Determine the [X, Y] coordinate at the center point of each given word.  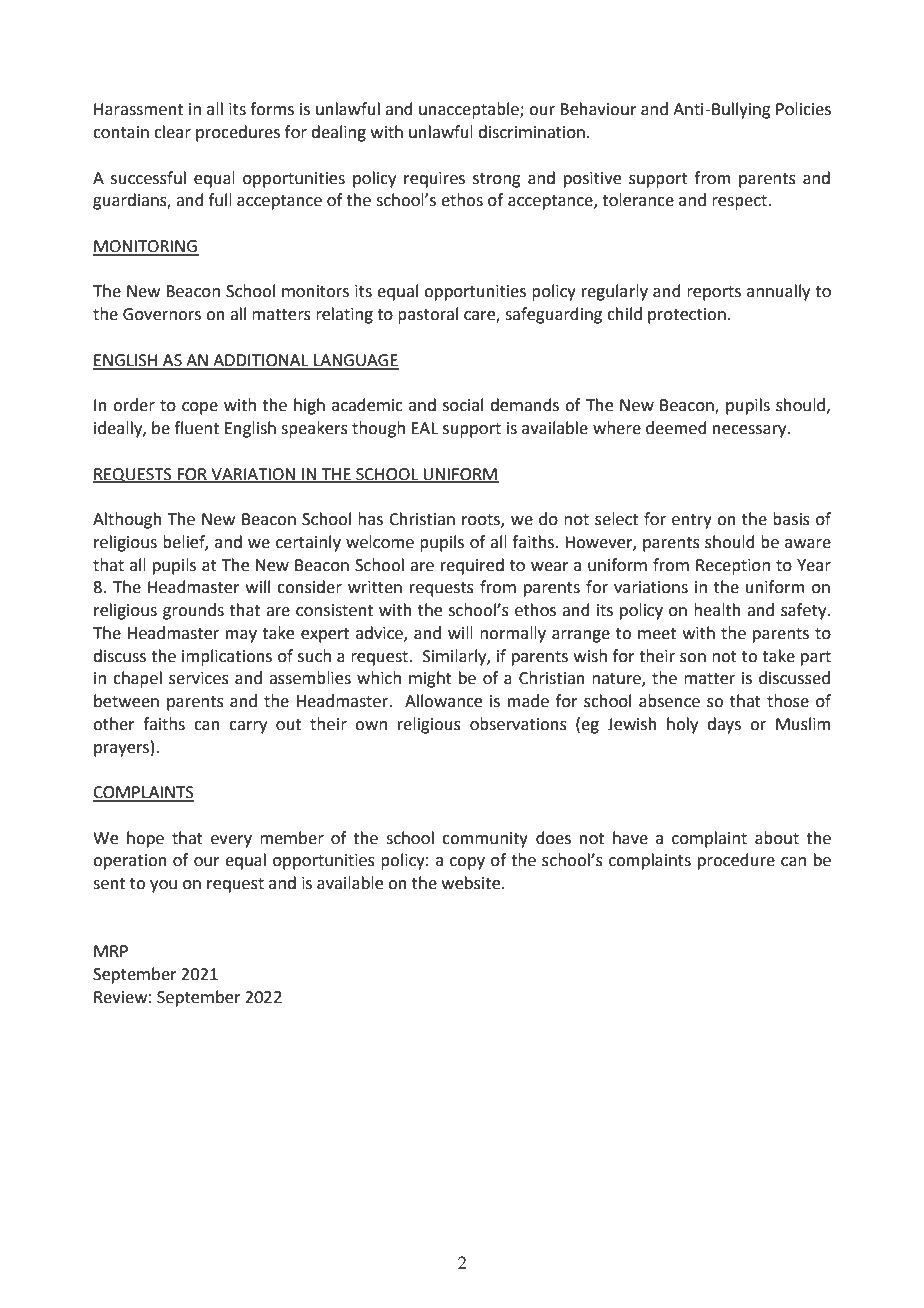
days [724, 725]
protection [687, 316]
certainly [308, 543]
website [472, 883]
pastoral [428, 315]
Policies [803, 109]
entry [692, 521]
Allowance [443, 701]
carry [248, 727]
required [472, 566]
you [163, 886]
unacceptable [470, 110]
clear [172, 132]
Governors [162, 314]
